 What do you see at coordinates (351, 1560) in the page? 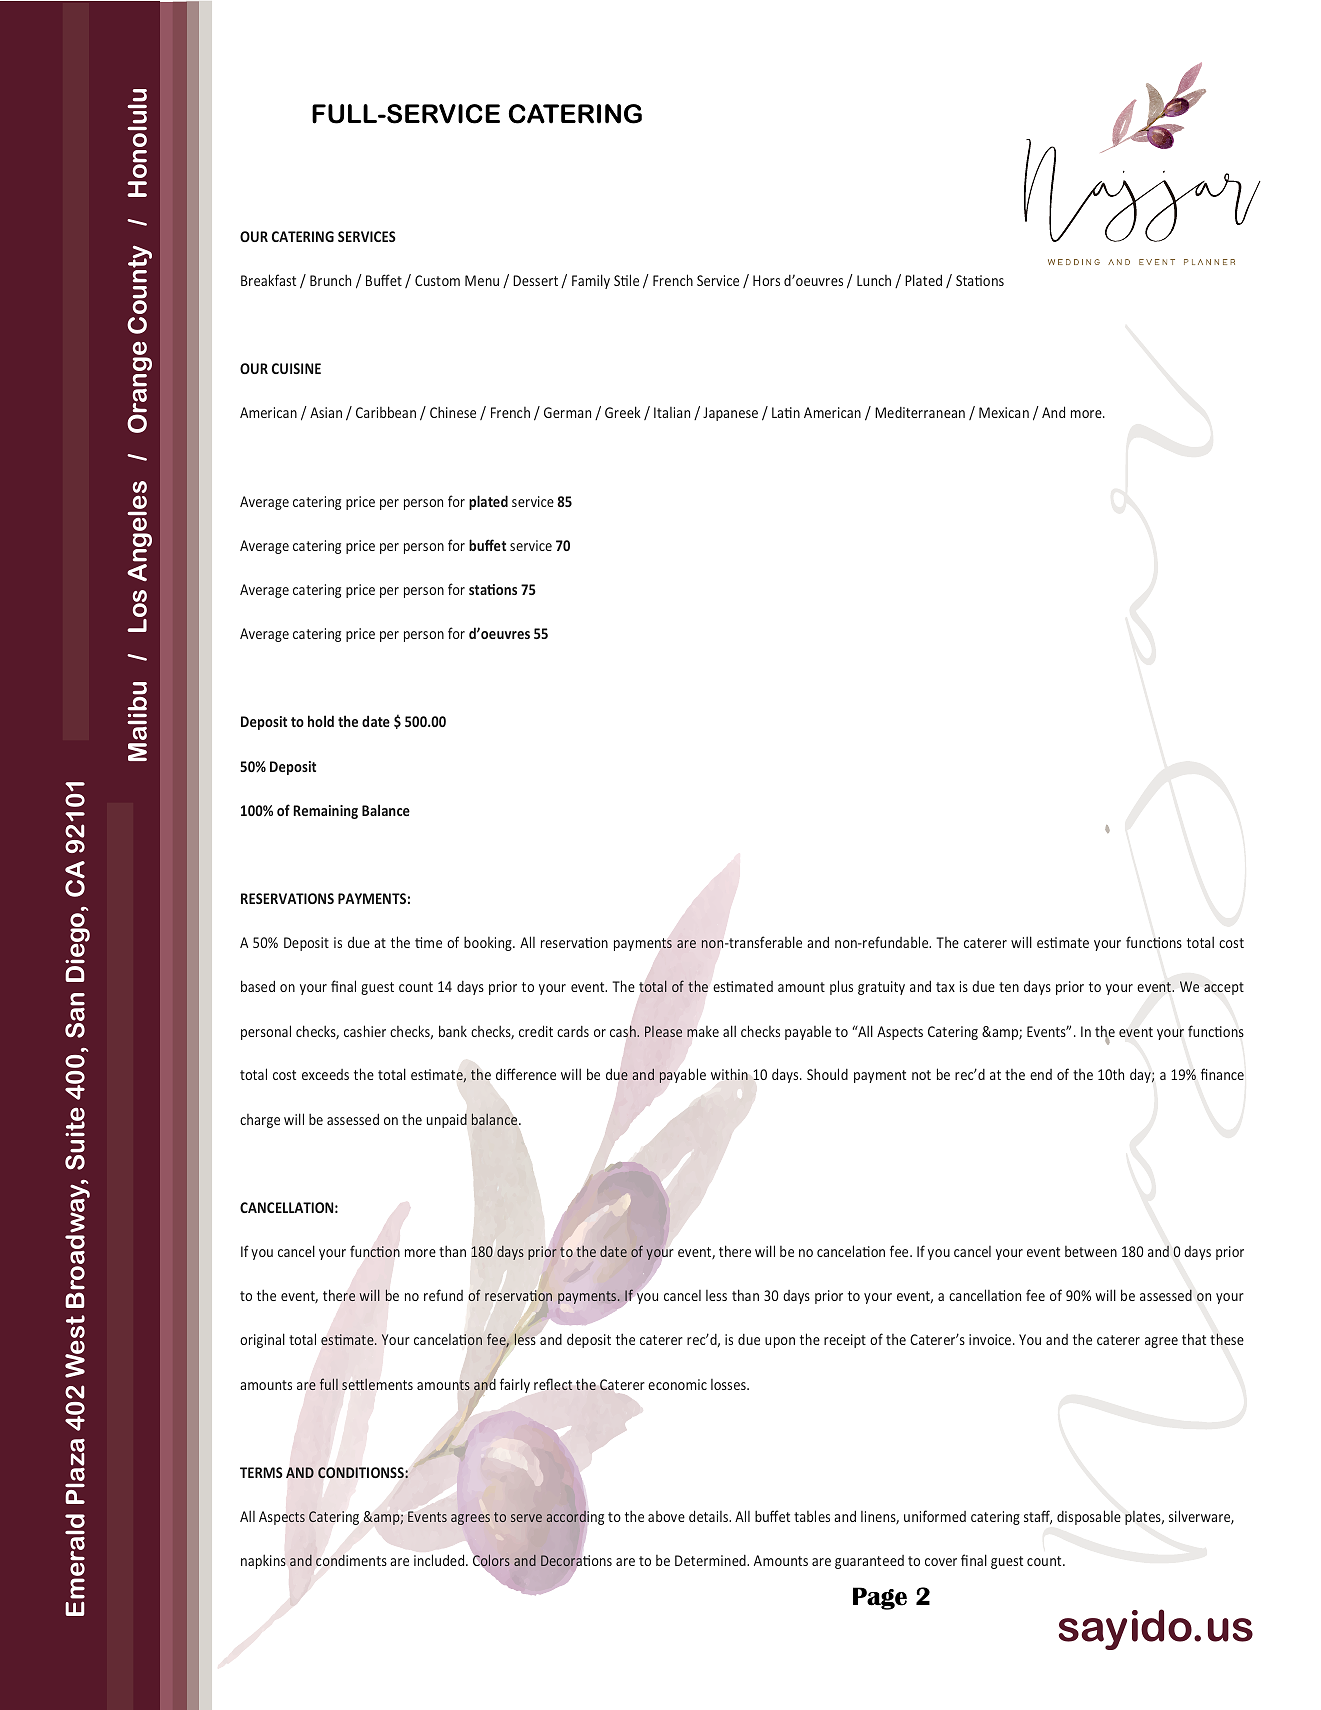
I see `condiments` at bounding box center [351, 1560].
